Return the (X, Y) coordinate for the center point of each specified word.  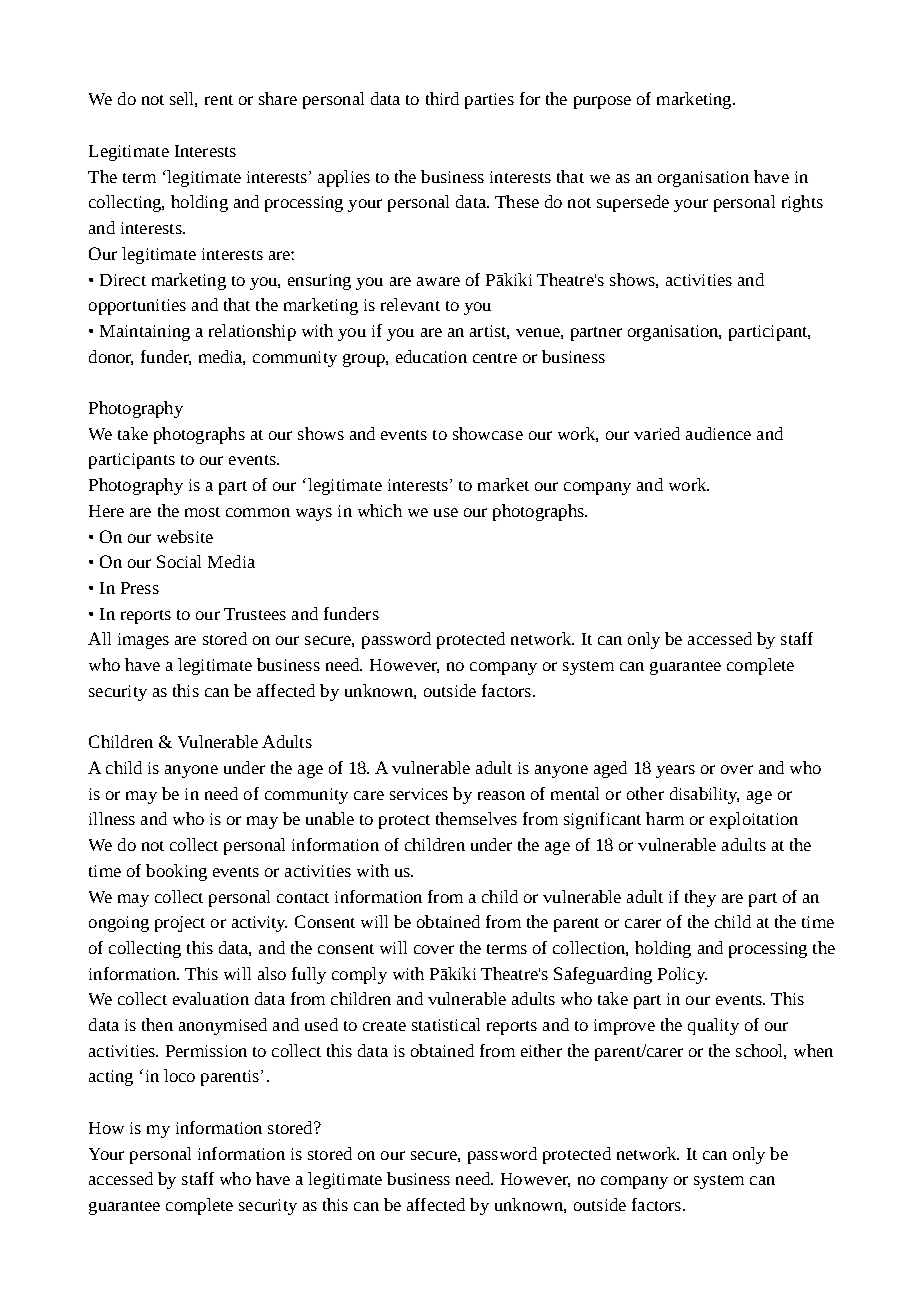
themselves (476, 818)
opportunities (137, 307)
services (419, 794)
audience (718, 433)
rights (802, 203)
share (278, 98)
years (675, 771)
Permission (206, 1051)
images (143, 641)
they (700, 898)
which (380, 510)
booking (176, 872)
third (442, 98)
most (202, 512)
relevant (410, 304)
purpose (602, 102)
